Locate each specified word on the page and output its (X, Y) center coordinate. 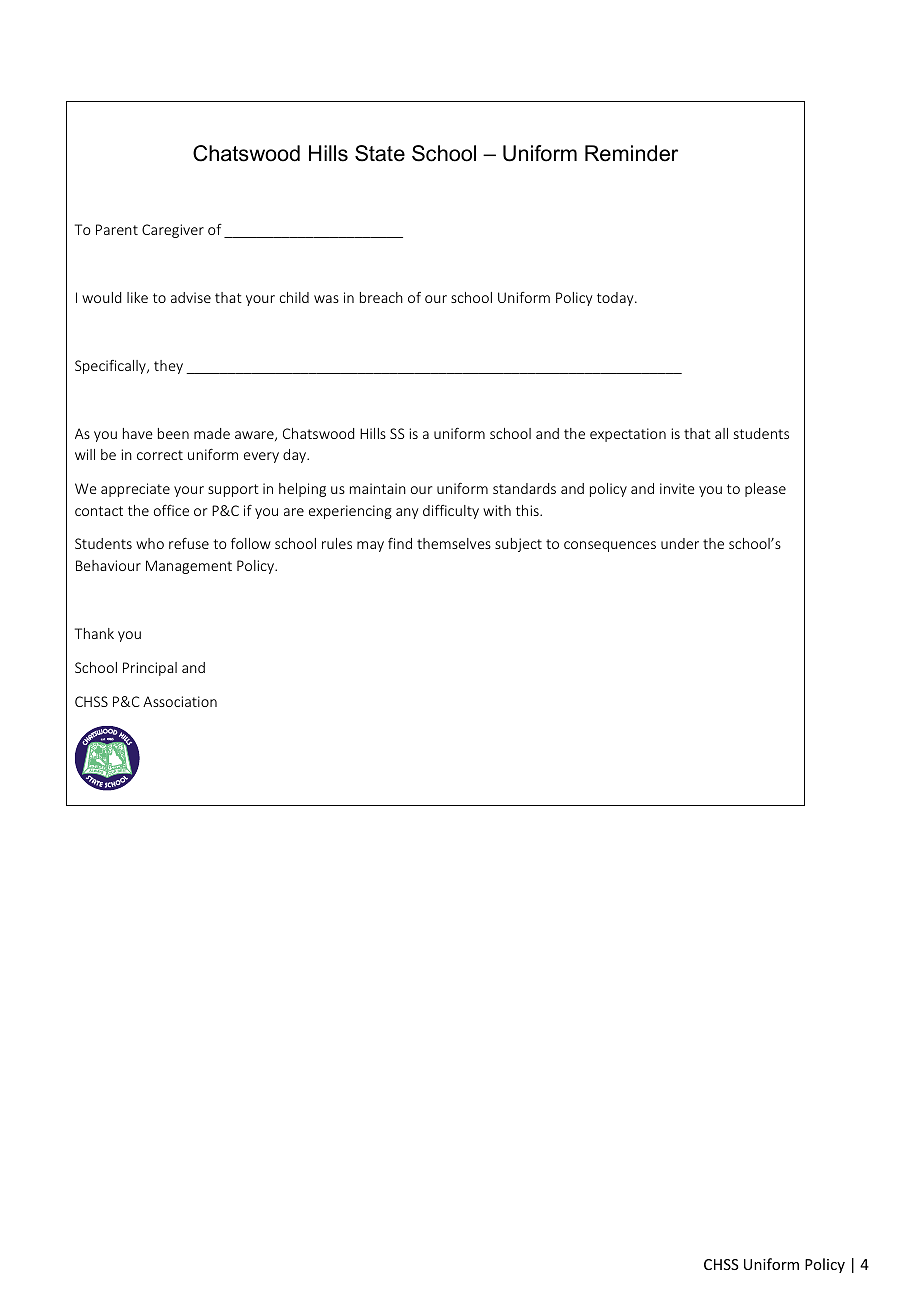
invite (677, 488)
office (171, 510)
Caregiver (173, 231)
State (380, 153)
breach (381, 297)
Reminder (631, 153)
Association (180, 701)
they (168, 367)
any (407, 513)
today (616, 299)
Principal (150, 669)
